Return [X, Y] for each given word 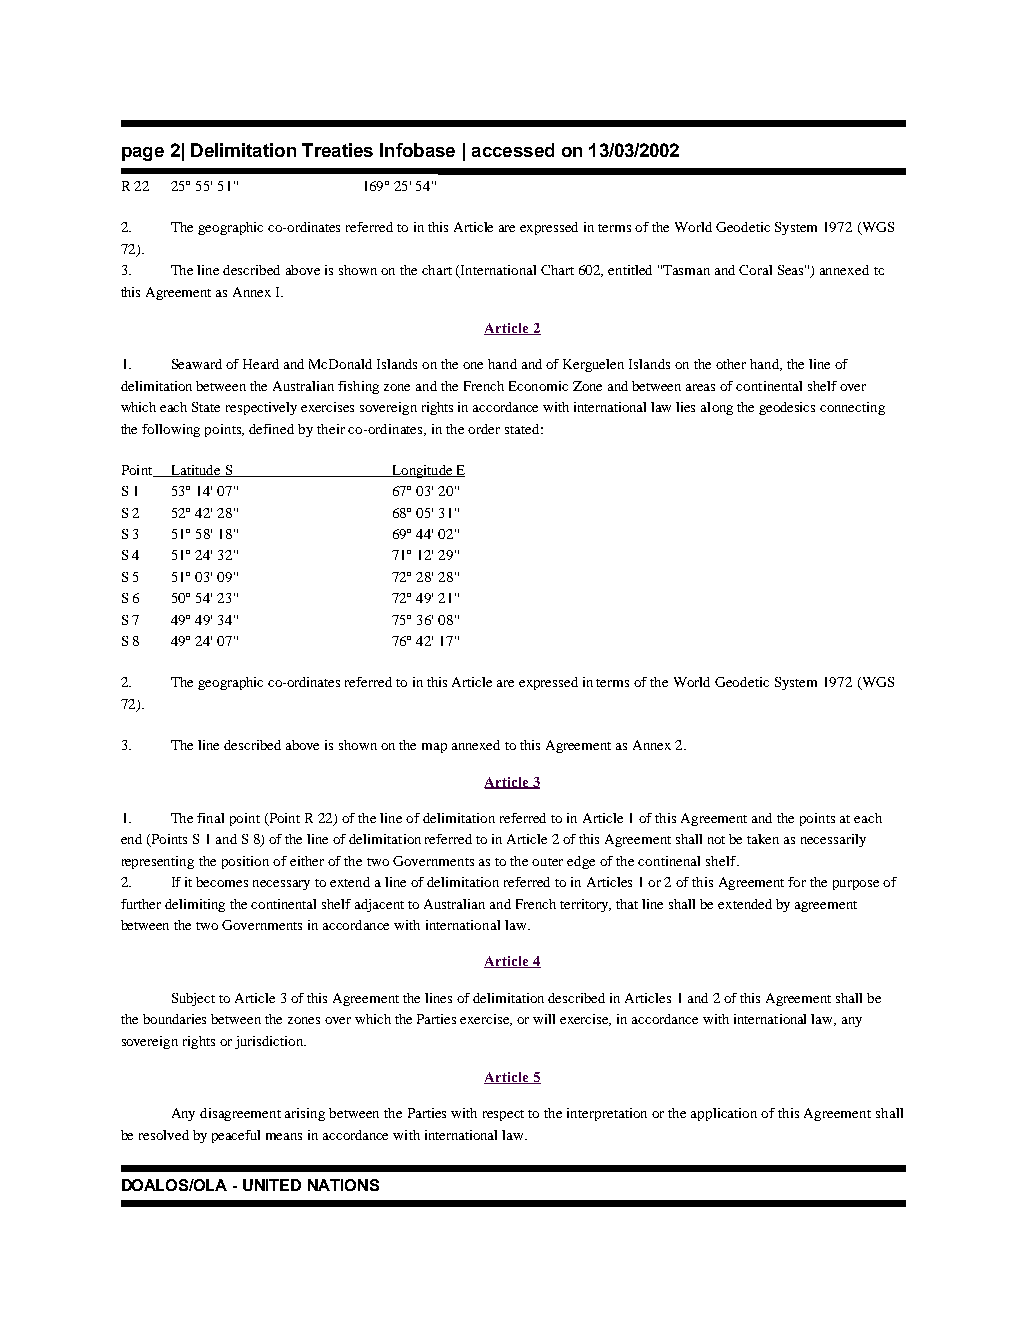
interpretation [607, 1114]
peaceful [236, 1136]
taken [763, 839]
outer [547, 862]
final [210, 818]
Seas [792, 270]
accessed [513, 150]
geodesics [787, 408]
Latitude [196, 471]
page [143, 154]
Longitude [422, 471]
